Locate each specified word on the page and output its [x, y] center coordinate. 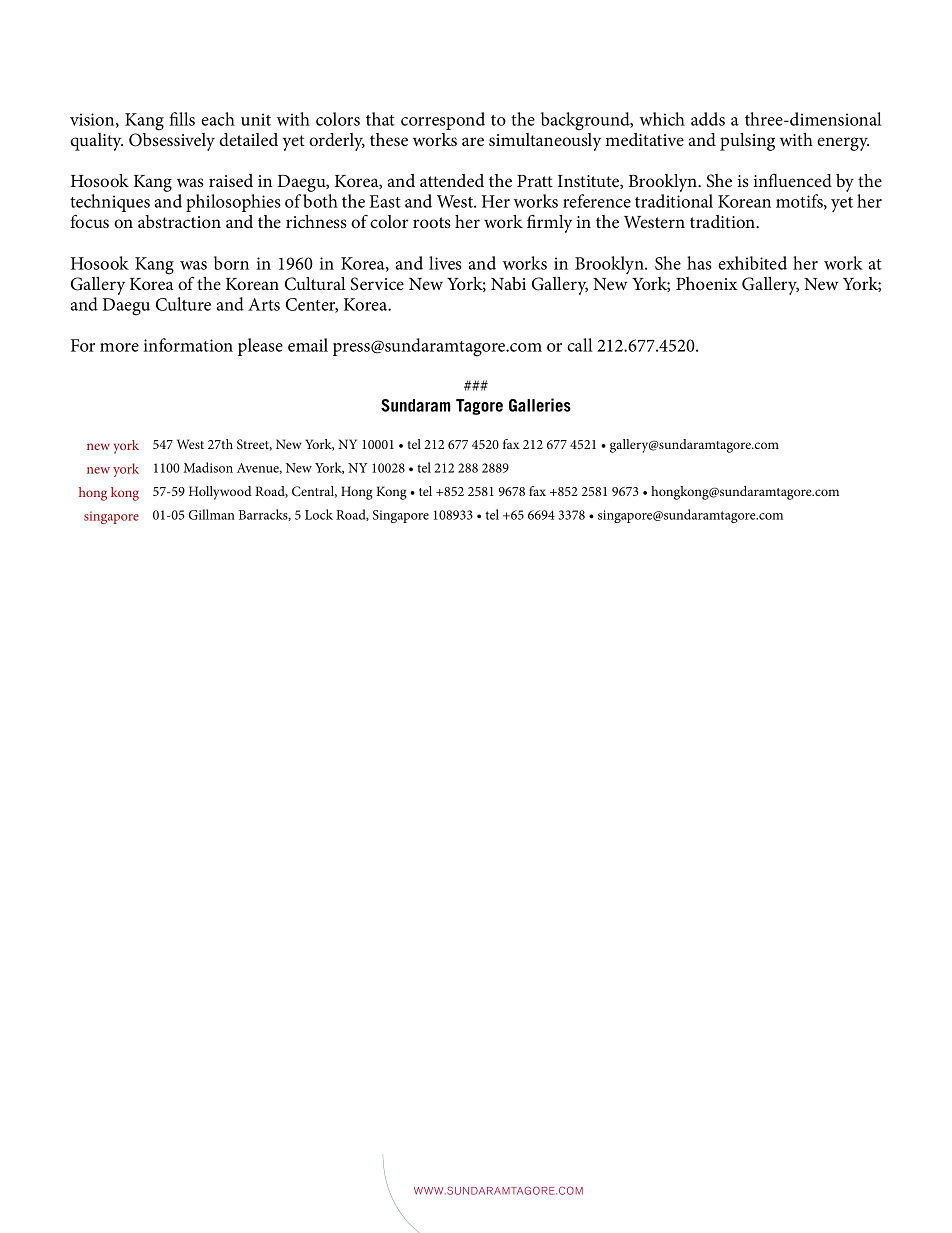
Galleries [540, 405]
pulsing [747, 142]
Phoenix [707, 284]
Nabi [508, 283]
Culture [183, 304]
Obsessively [172, 140]
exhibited [752, 263]
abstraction [179, 222]
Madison [208, 467]
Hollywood [220, 493]
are [473, 141]
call [580, 345]
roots [432, 223]
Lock [319, 514]
